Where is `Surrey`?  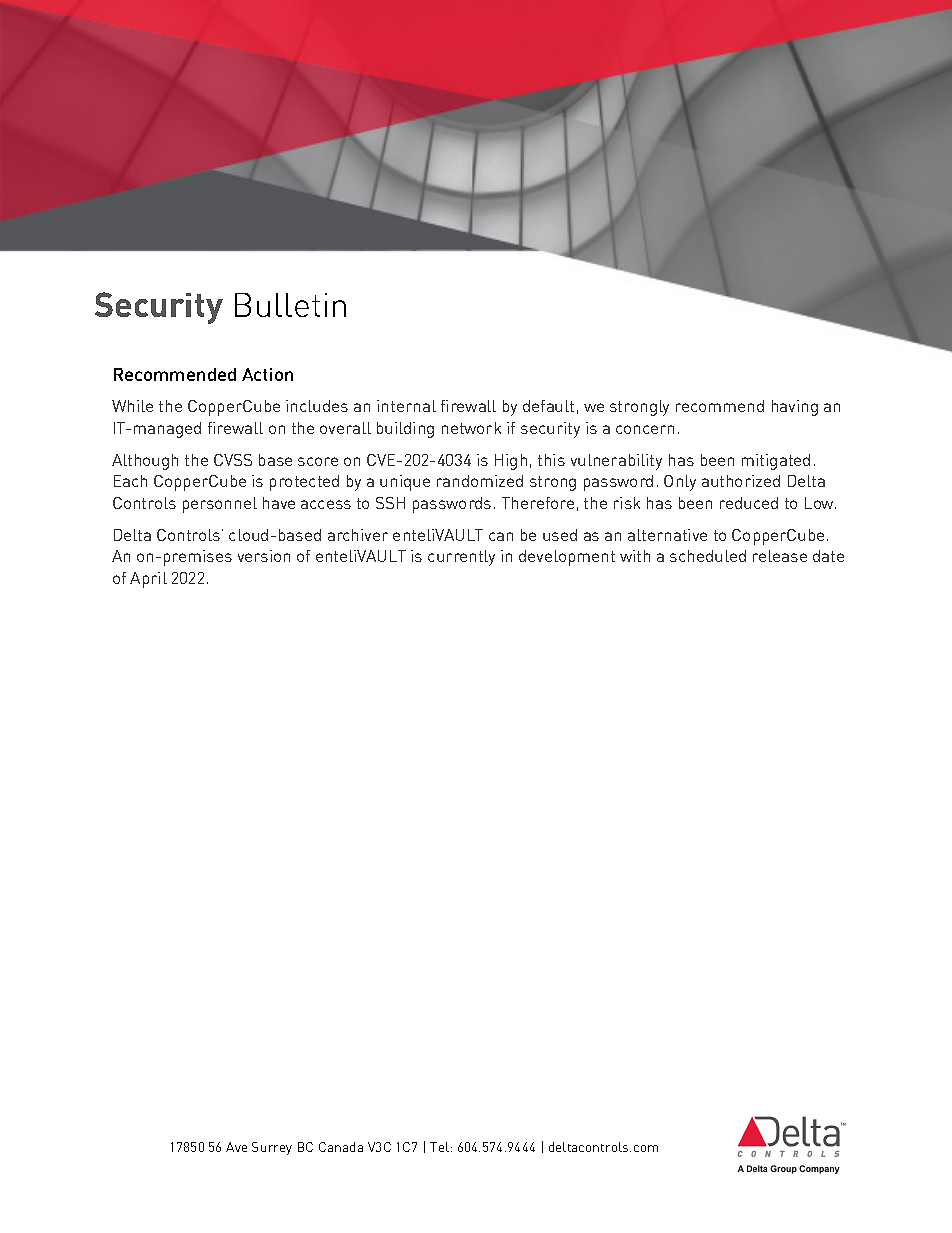 Surrey is located at coordinates (272, 1148).
